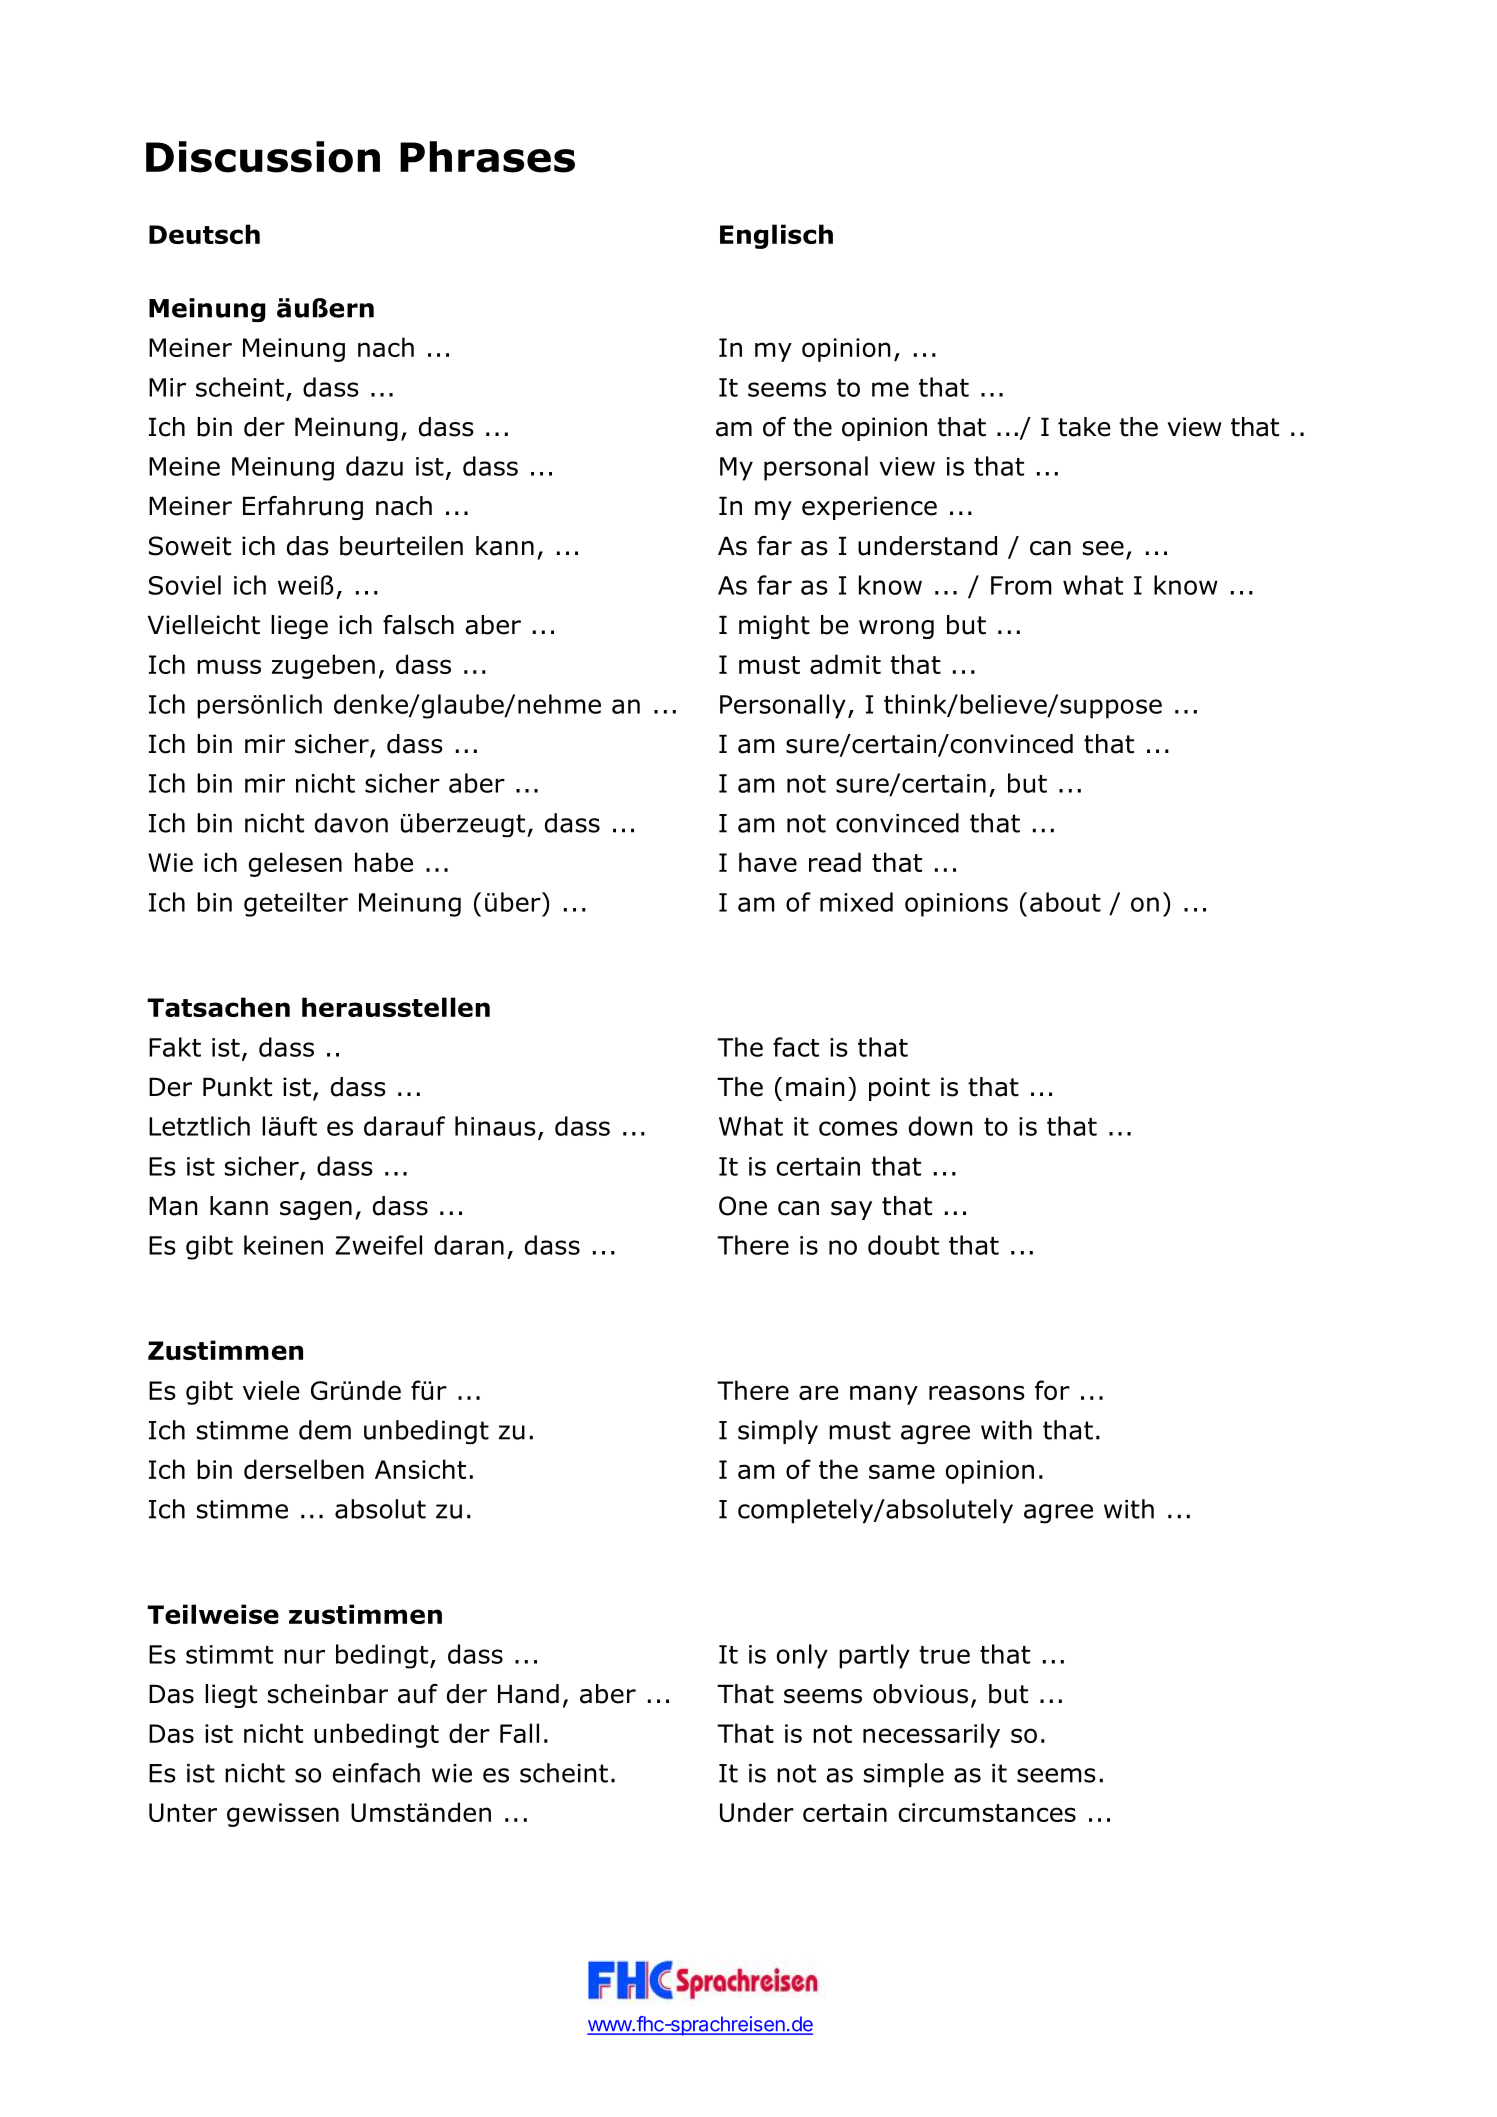 The height and width of the screenshot is (2117, 1497). I want to click on One, so click(743, 1206).
